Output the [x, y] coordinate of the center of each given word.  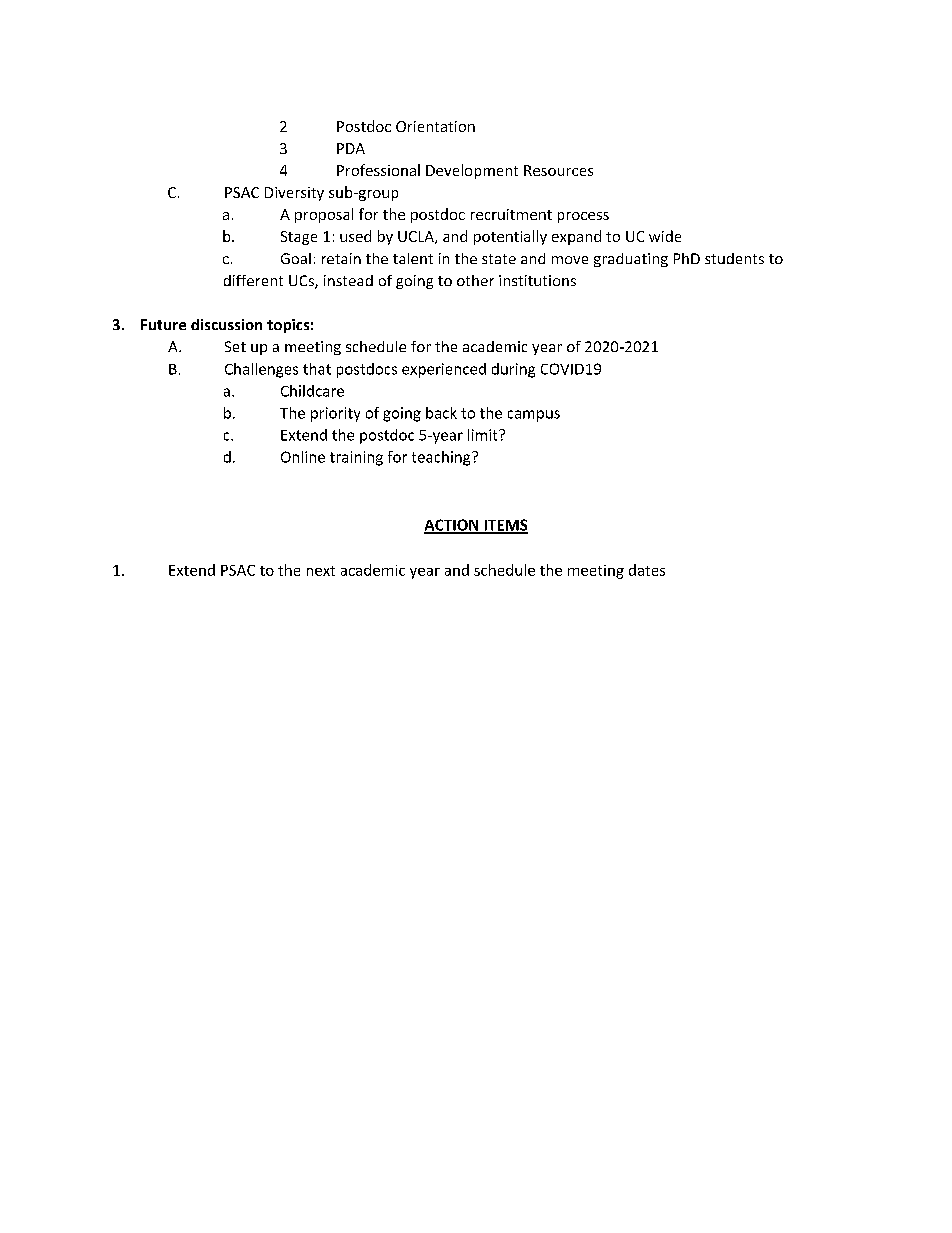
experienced [444, 370]
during [513, 370]
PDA [351, 148]
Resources [558, 170]
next [321, 571]
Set [235, 346]
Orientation [435, 126]
